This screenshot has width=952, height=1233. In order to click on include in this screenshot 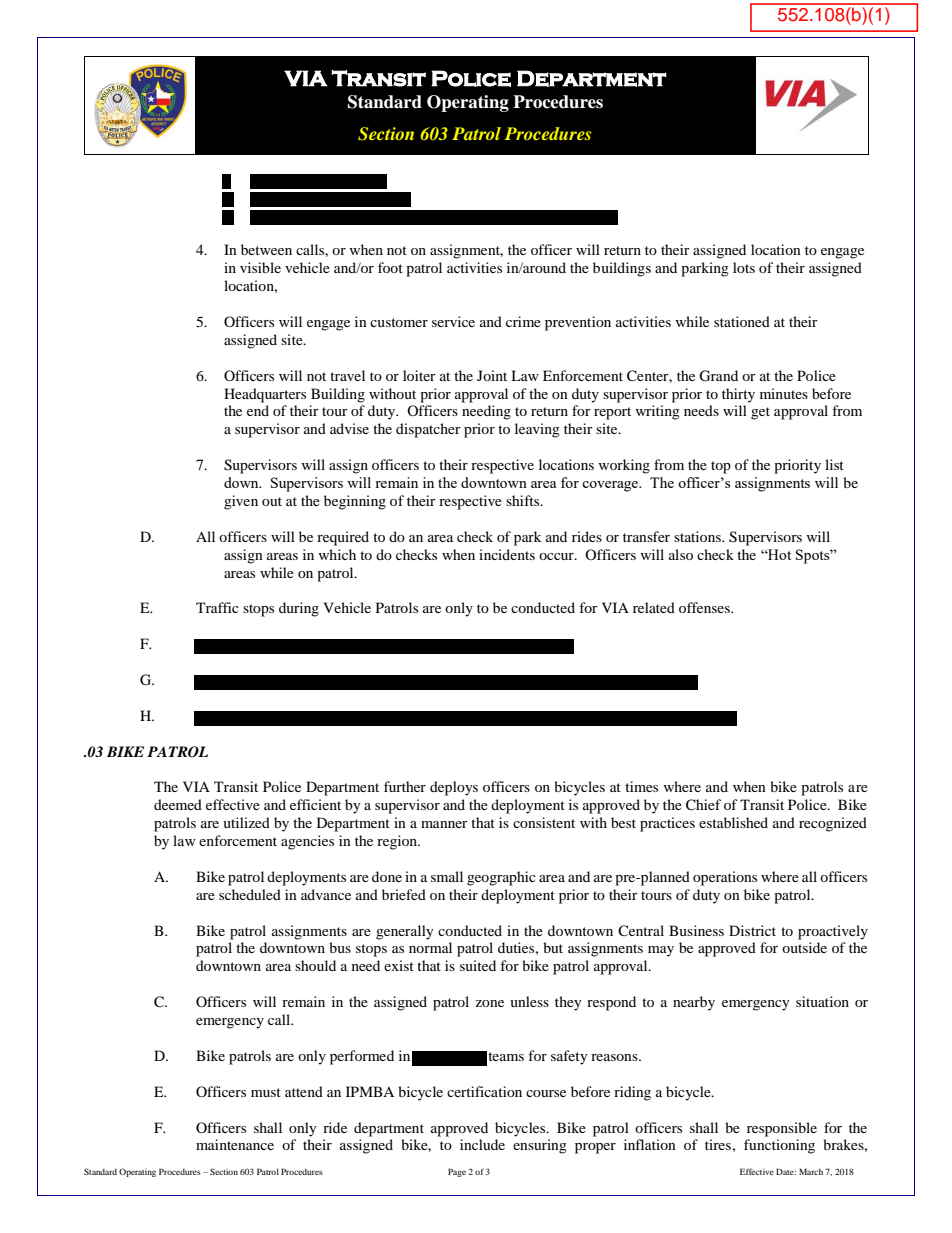, I will do `click(482, 1144)`.
